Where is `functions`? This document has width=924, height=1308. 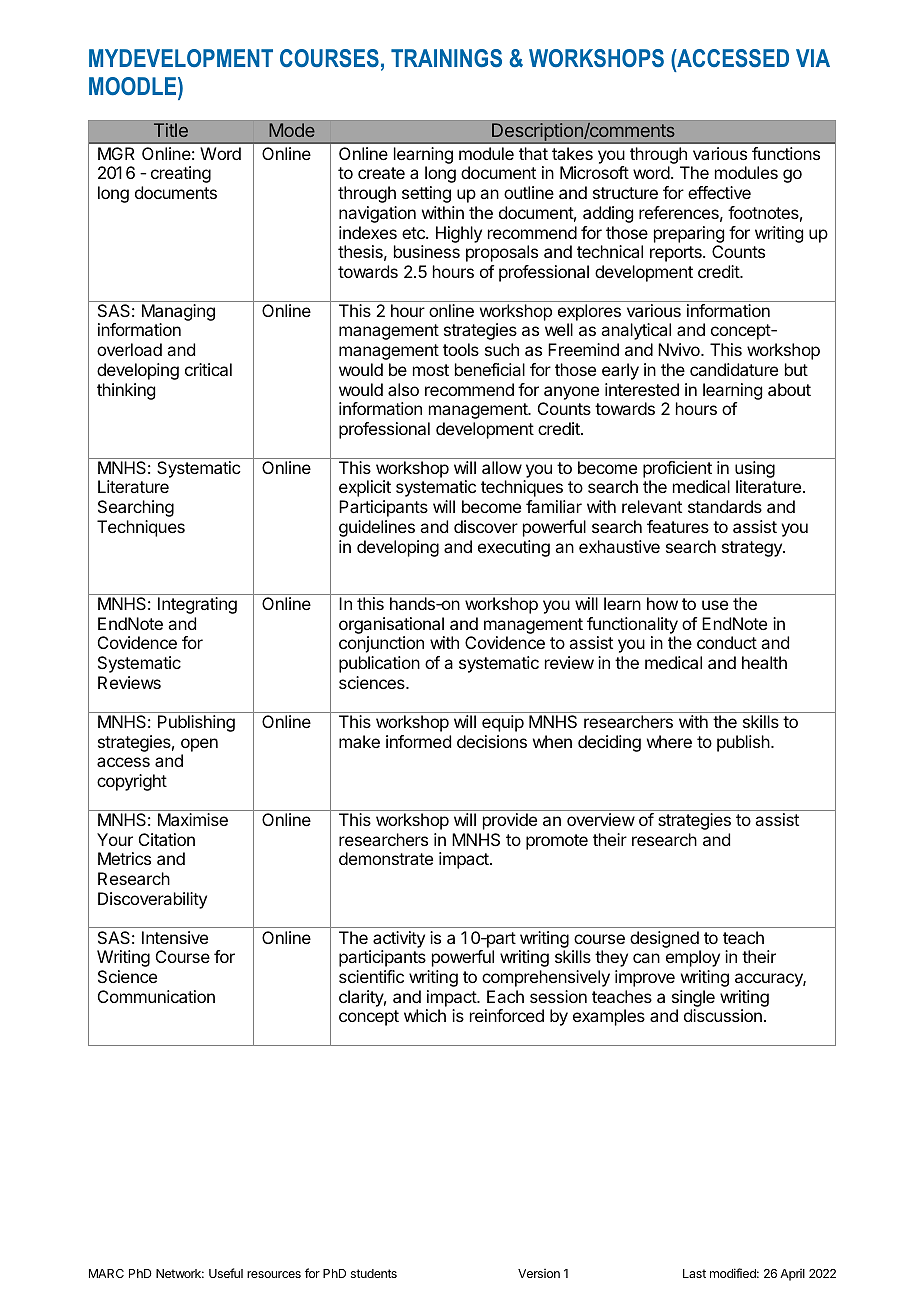 functions is located at coordinates (786, 153).
